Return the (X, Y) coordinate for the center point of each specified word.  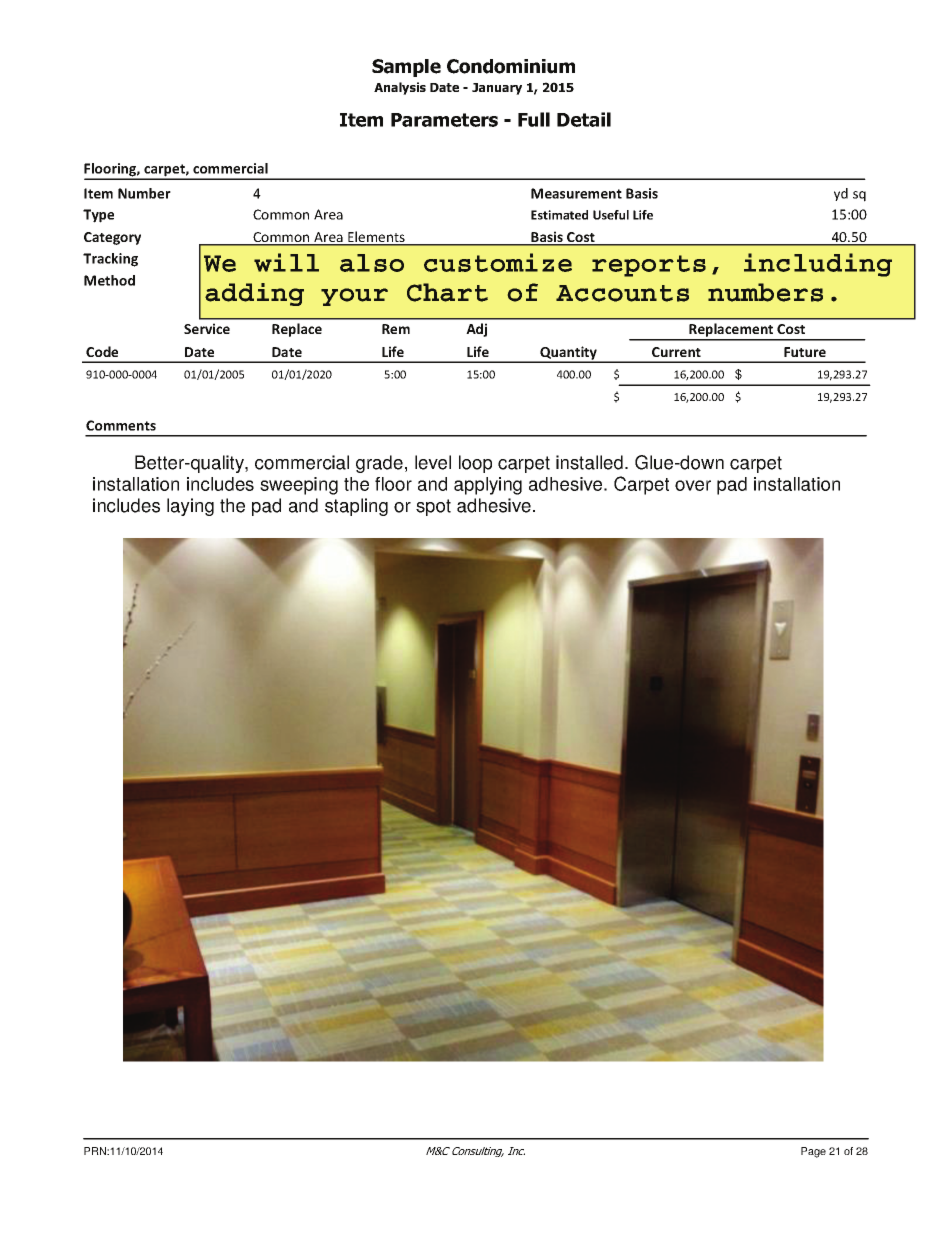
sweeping (299, 486)
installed (589, 462)
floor (393, 484)
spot (433, 507)
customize (498, 262)
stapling (356, 507)
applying (488, 486)
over (693, 485)
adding (254, 294)
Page (813, 1152)
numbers (765, 292)
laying (190, 507)
